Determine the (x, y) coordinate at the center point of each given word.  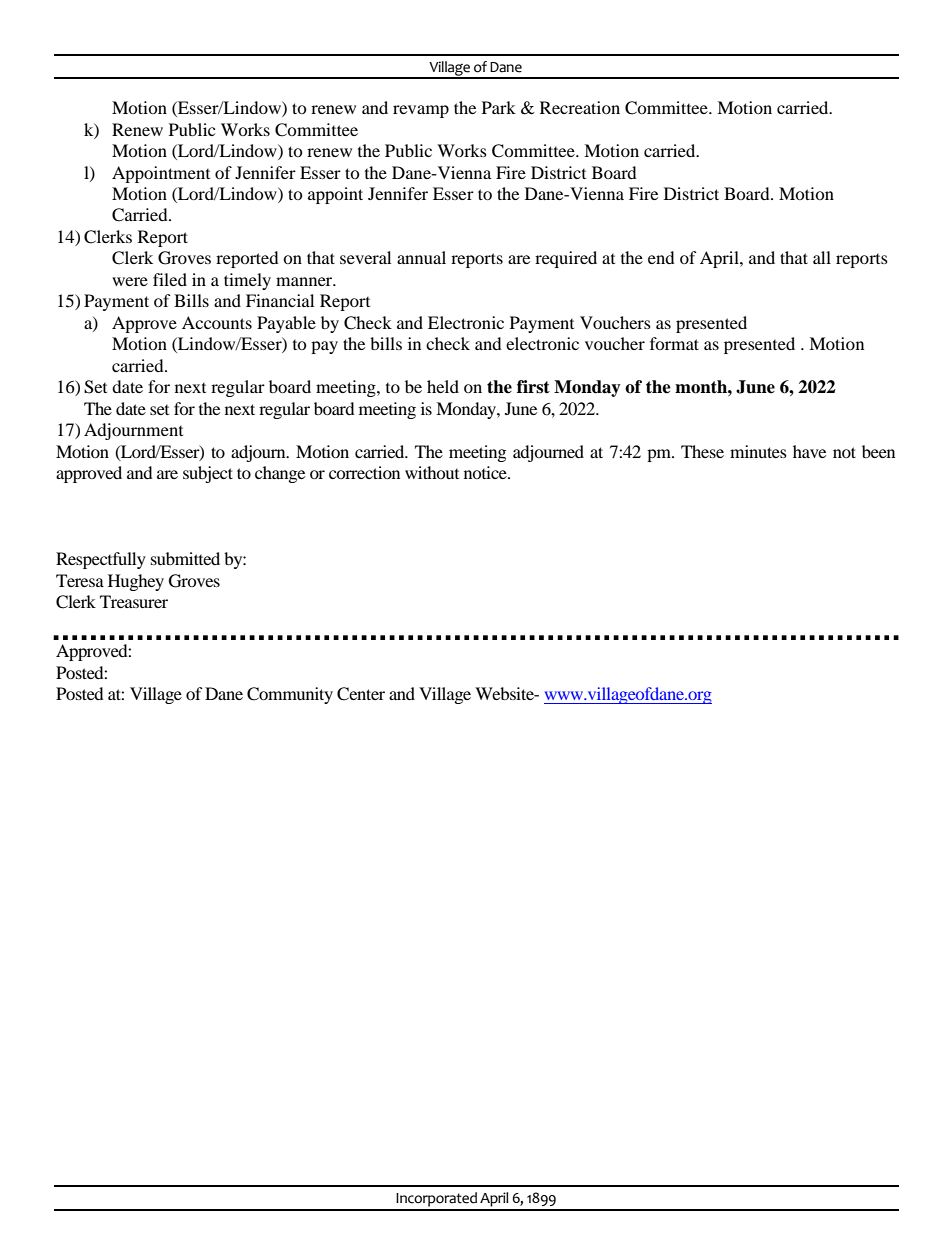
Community (290, 695)
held (443, 386)
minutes (758, 451)
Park (499, 107)
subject (208, 474)
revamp (421, 111)
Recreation (580, 107)
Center (361, 694)
